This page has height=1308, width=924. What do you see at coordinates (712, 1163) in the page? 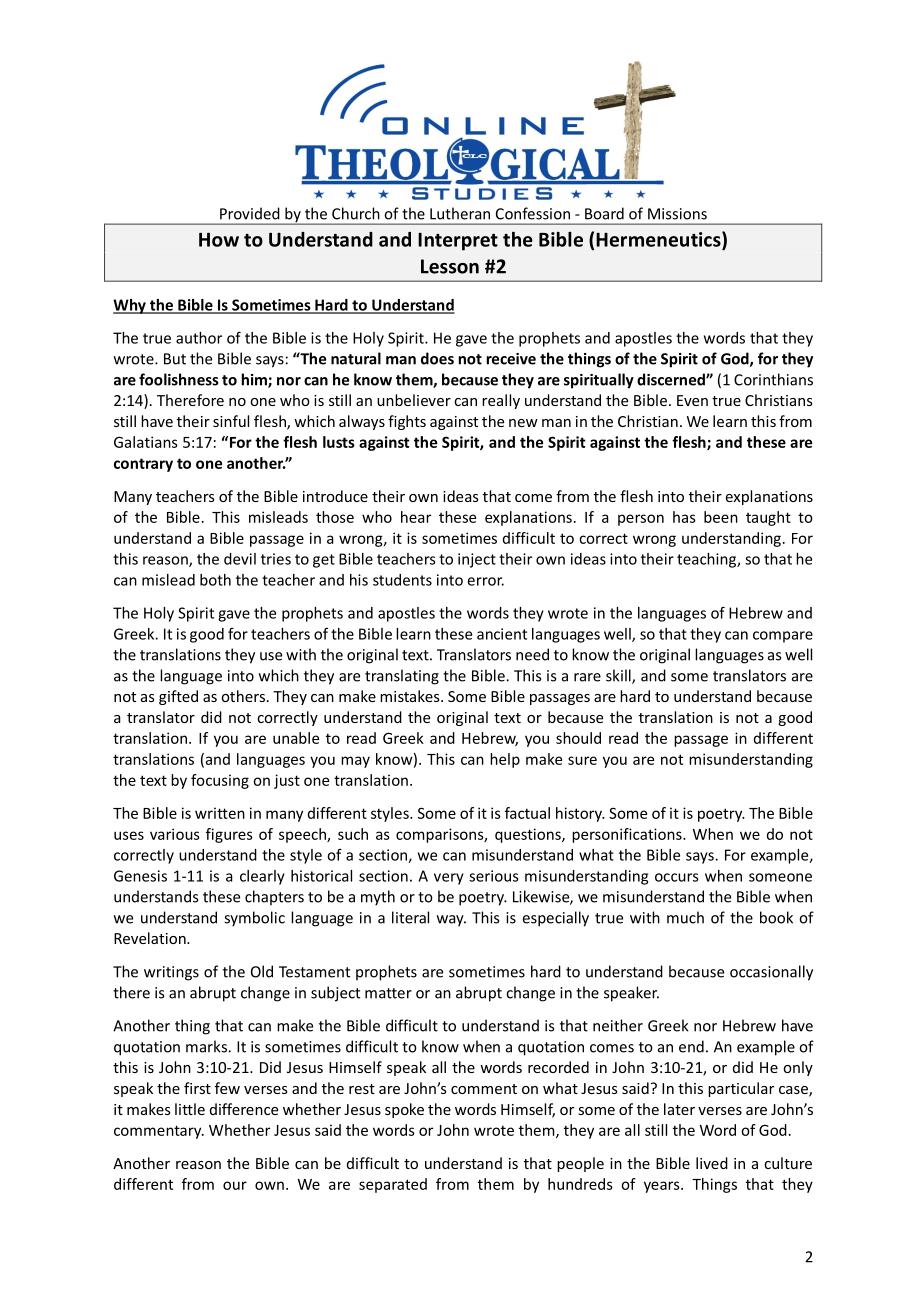
I see `lived` at bounding box center [712, 1163].
